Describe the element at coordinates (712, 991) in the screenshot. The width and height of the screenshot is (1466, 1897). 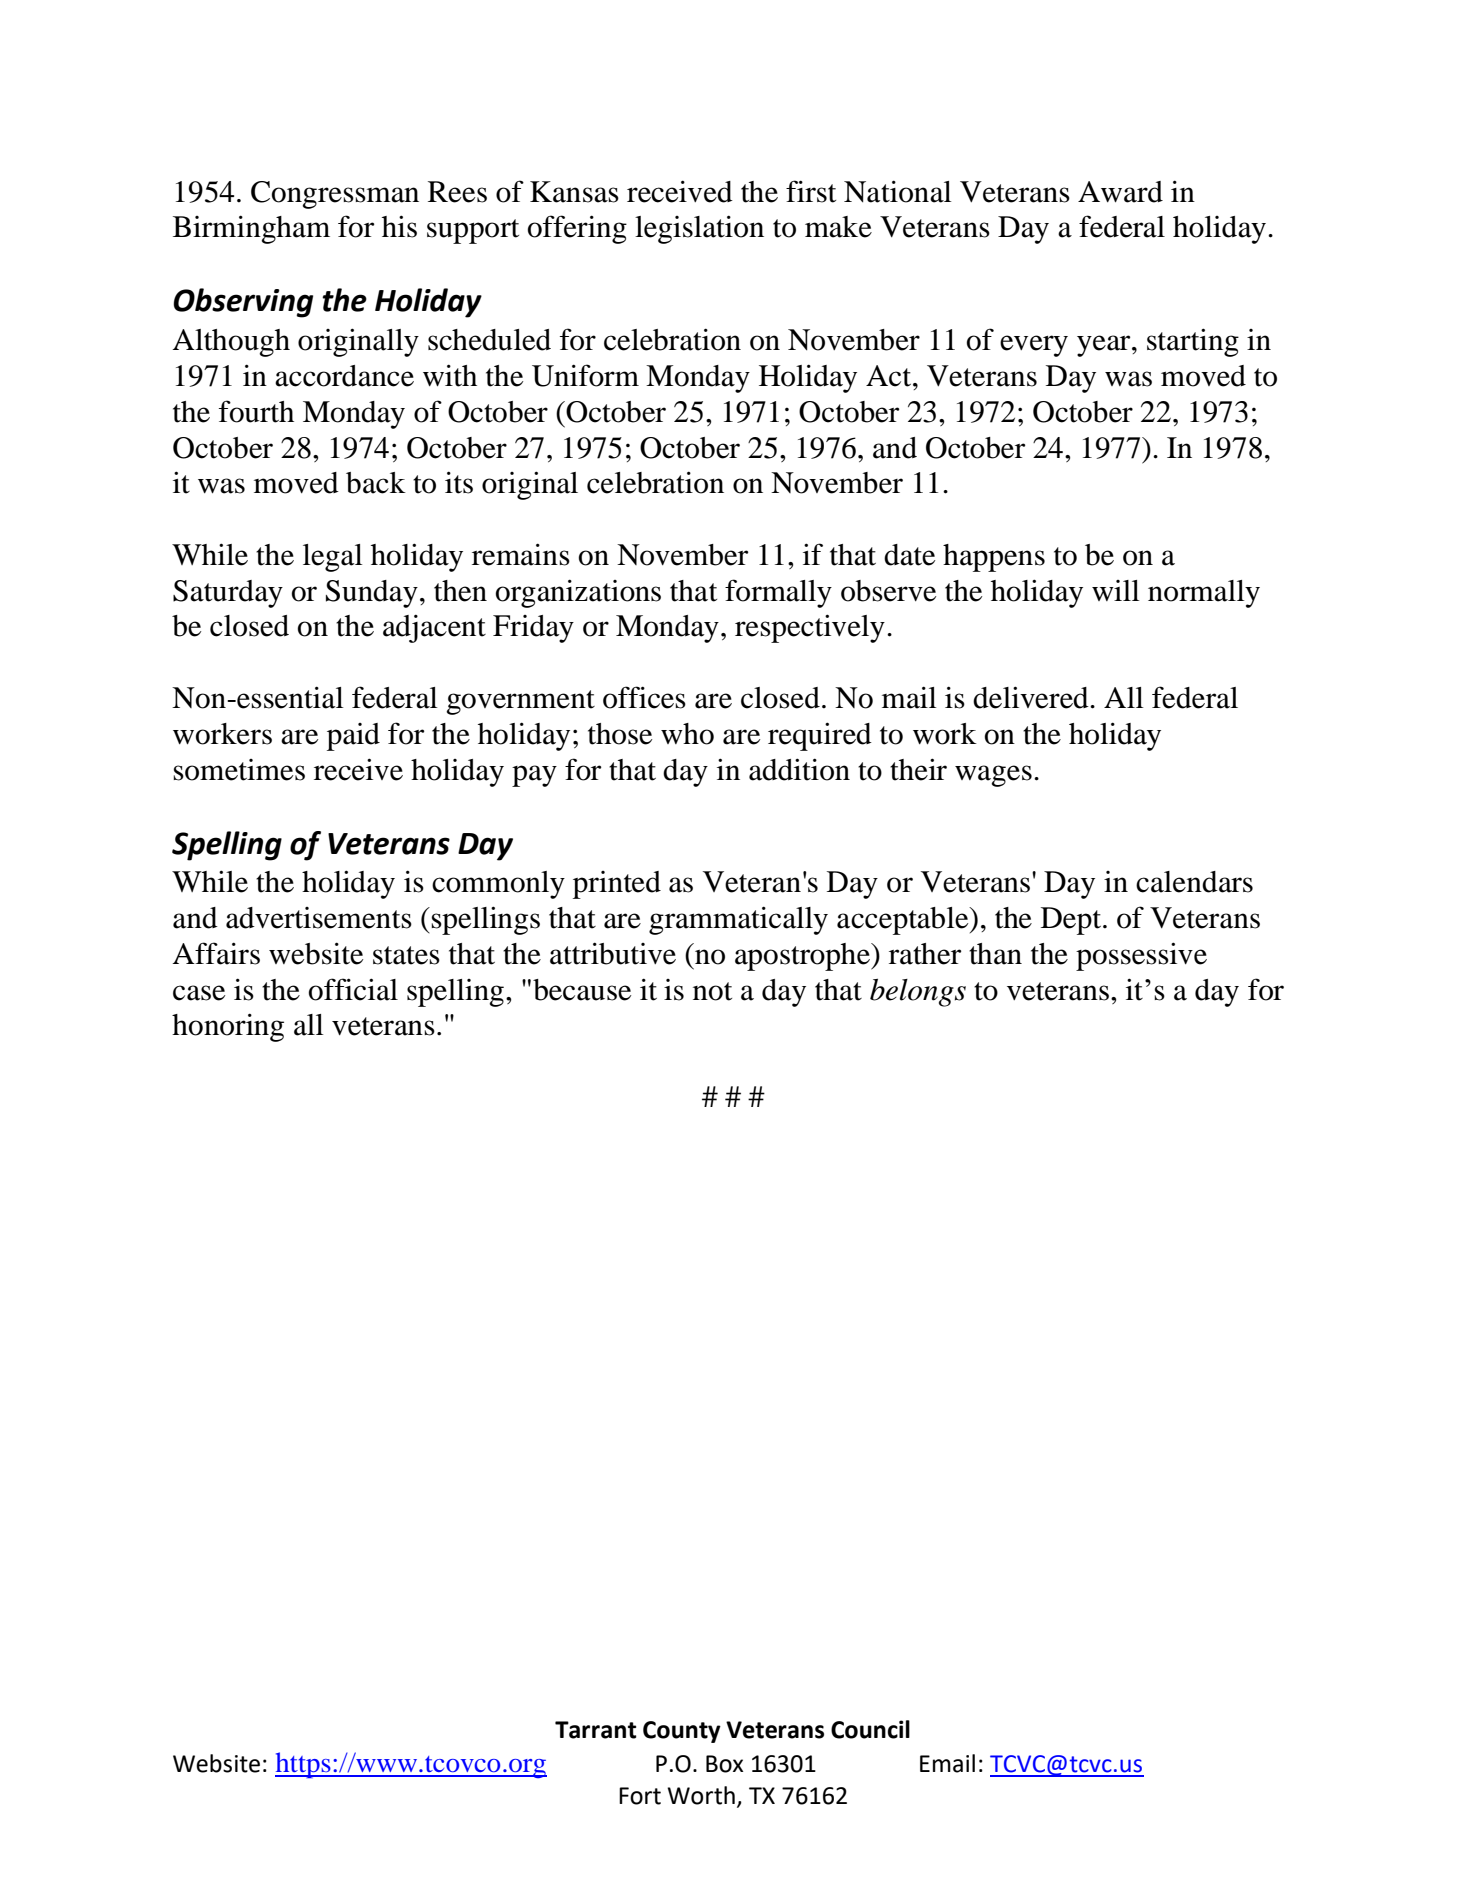
I see `not` at that location.
